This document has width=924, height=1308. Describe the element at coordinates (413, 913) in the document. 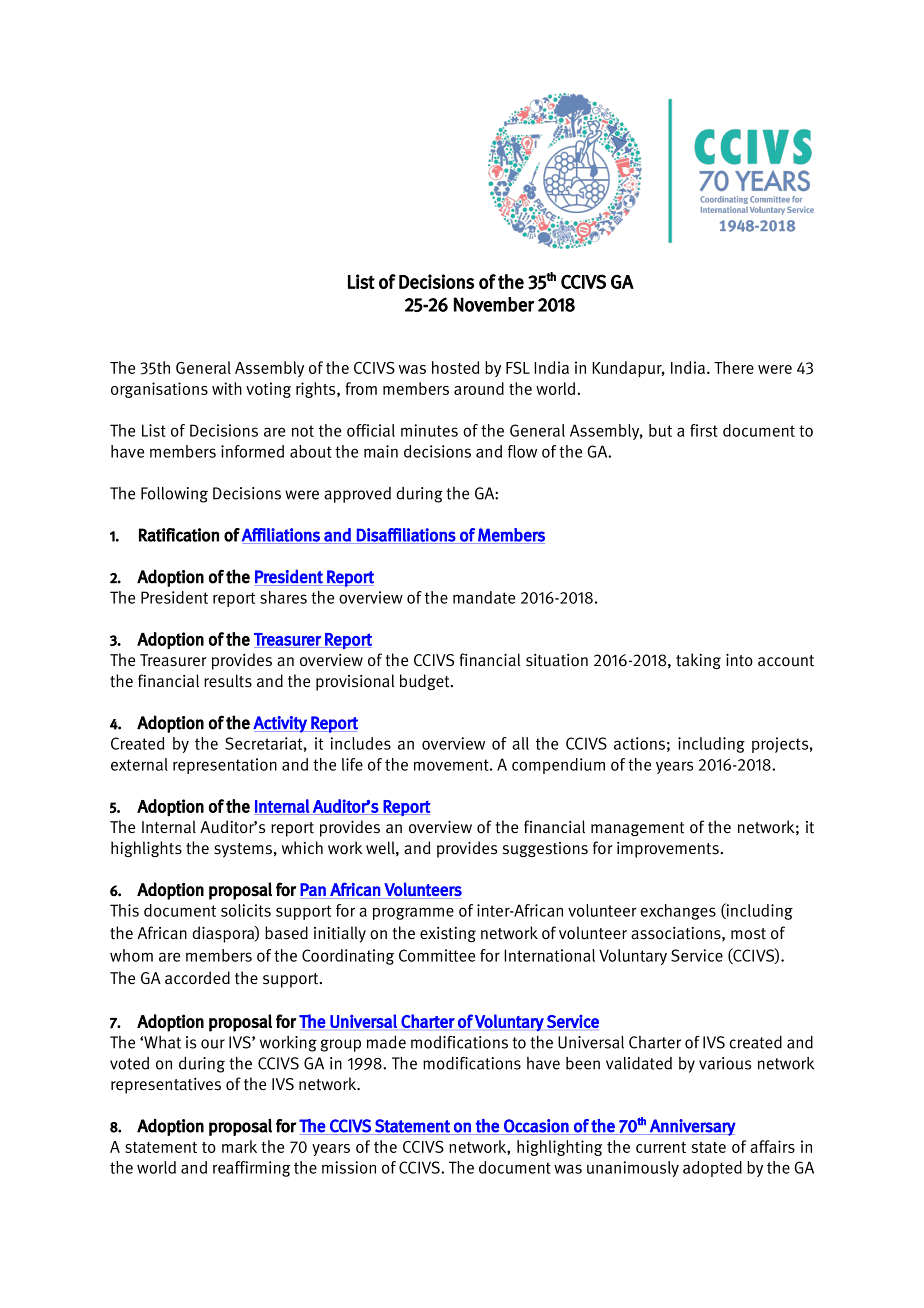

I see `programme` at that location.
